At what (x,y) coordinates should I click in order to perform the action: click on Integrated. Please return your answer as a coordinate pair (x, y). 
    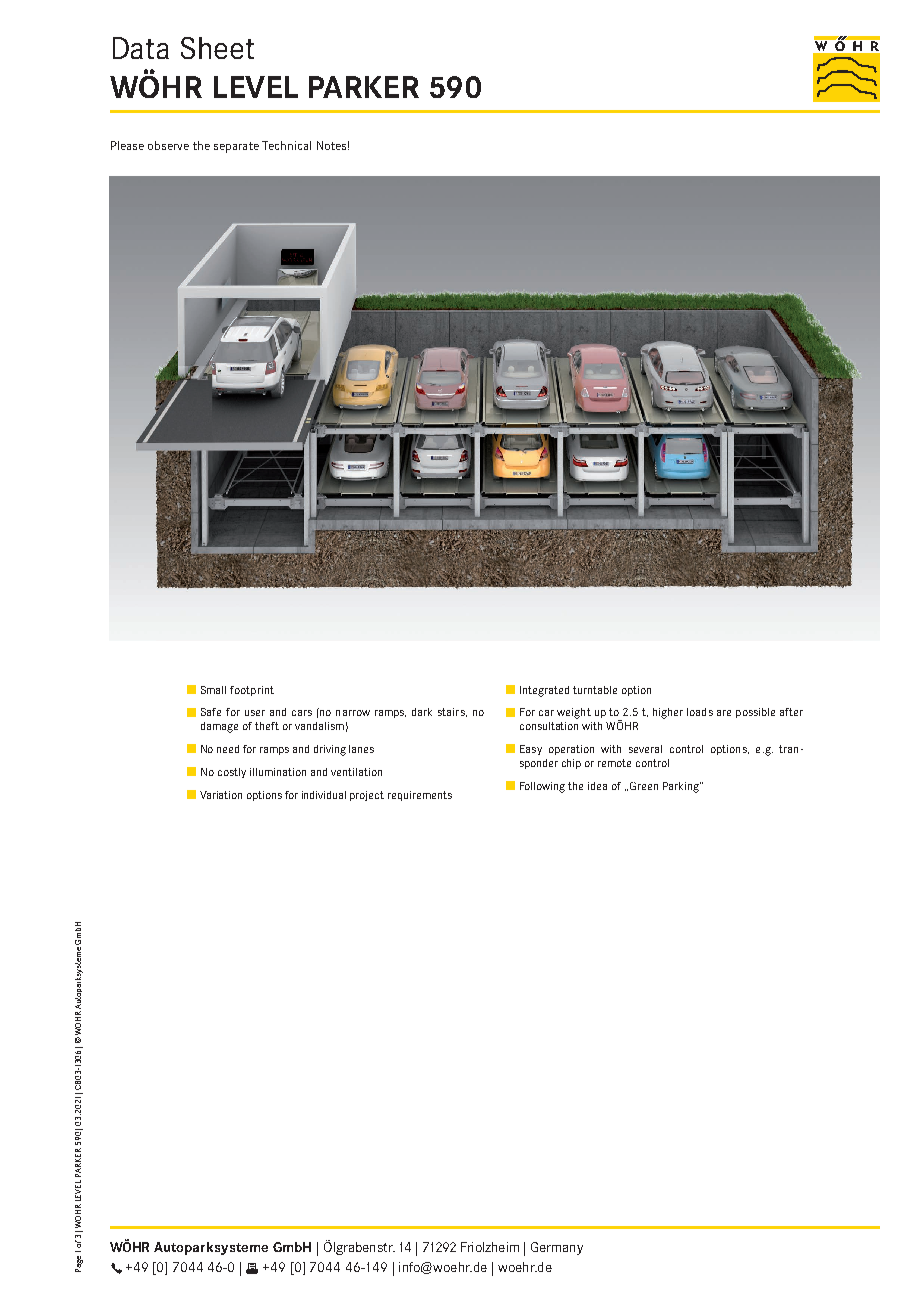
    Looking at the image, I should click on (544, 691).
